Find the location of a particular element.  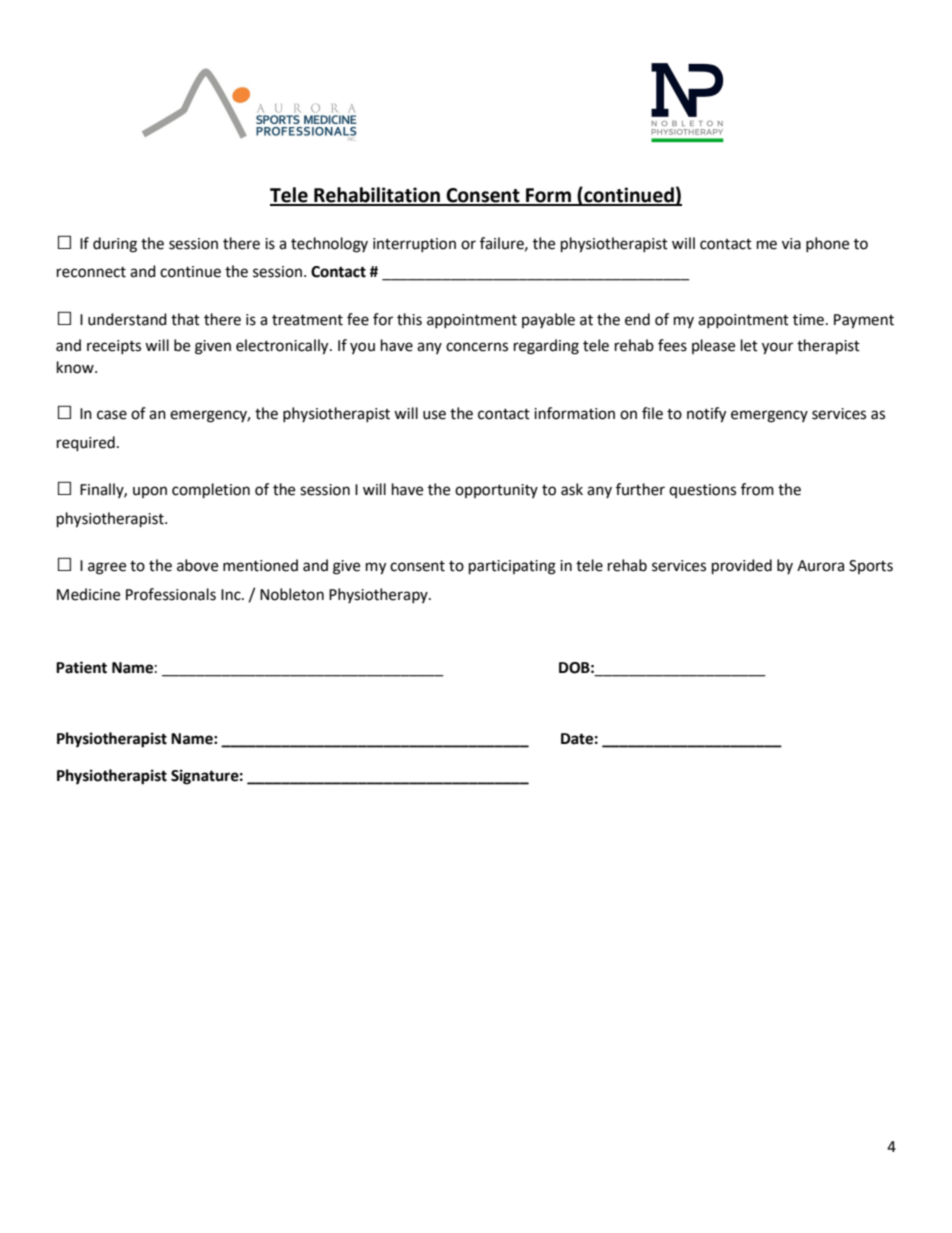

Physiotherapy is located at coordinates (379, 595).
